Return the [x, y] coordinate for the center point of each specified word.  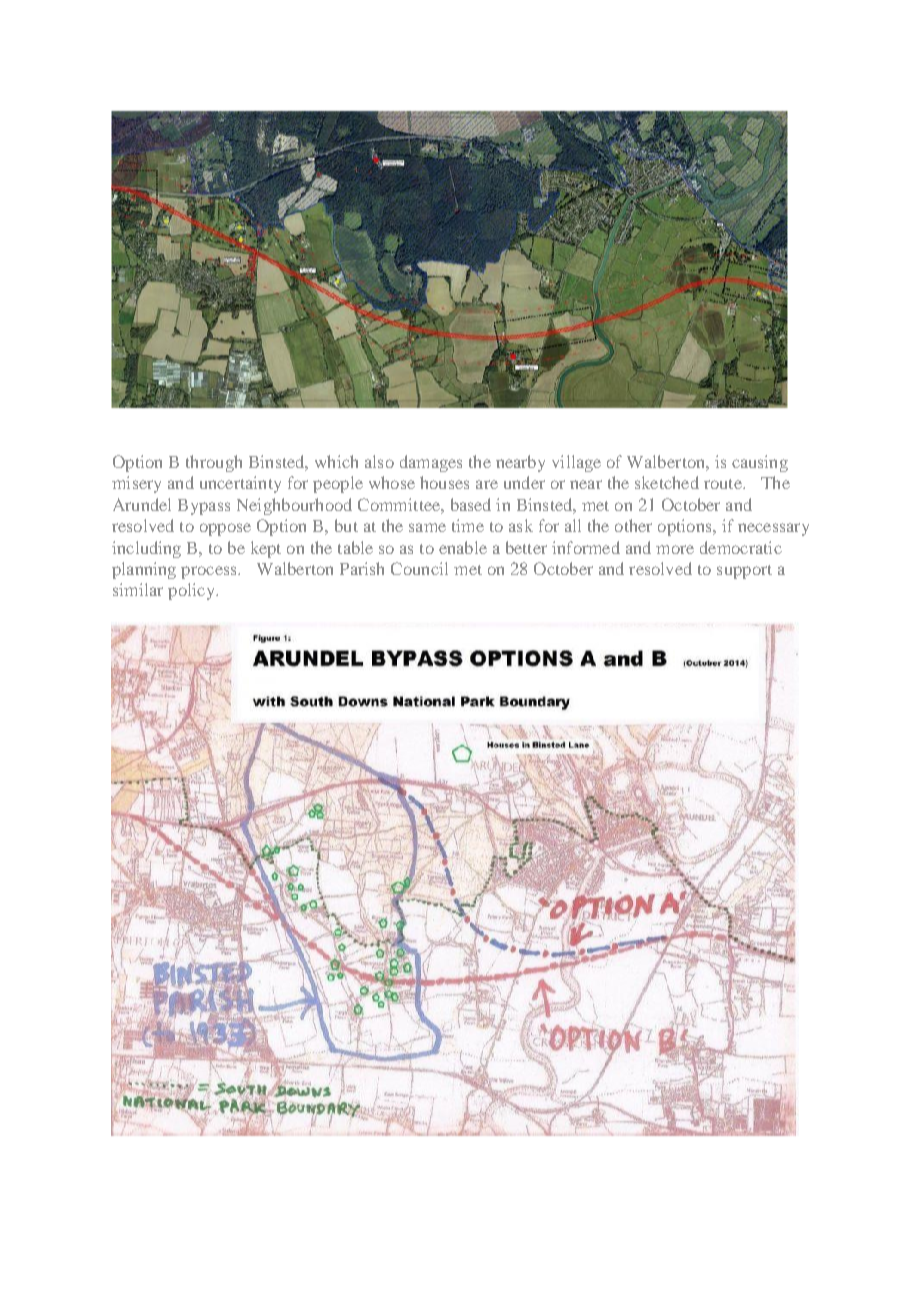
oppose [225, 529]
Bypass [204, 507]
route [724, 484]
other [633, 525]
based [471, 504]
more [675, 549]
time [468, 525]
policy [192, 591]
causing [760, 463]
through [214, 463]
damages [431, 463]
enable [463, 547]
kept [266, 549]
